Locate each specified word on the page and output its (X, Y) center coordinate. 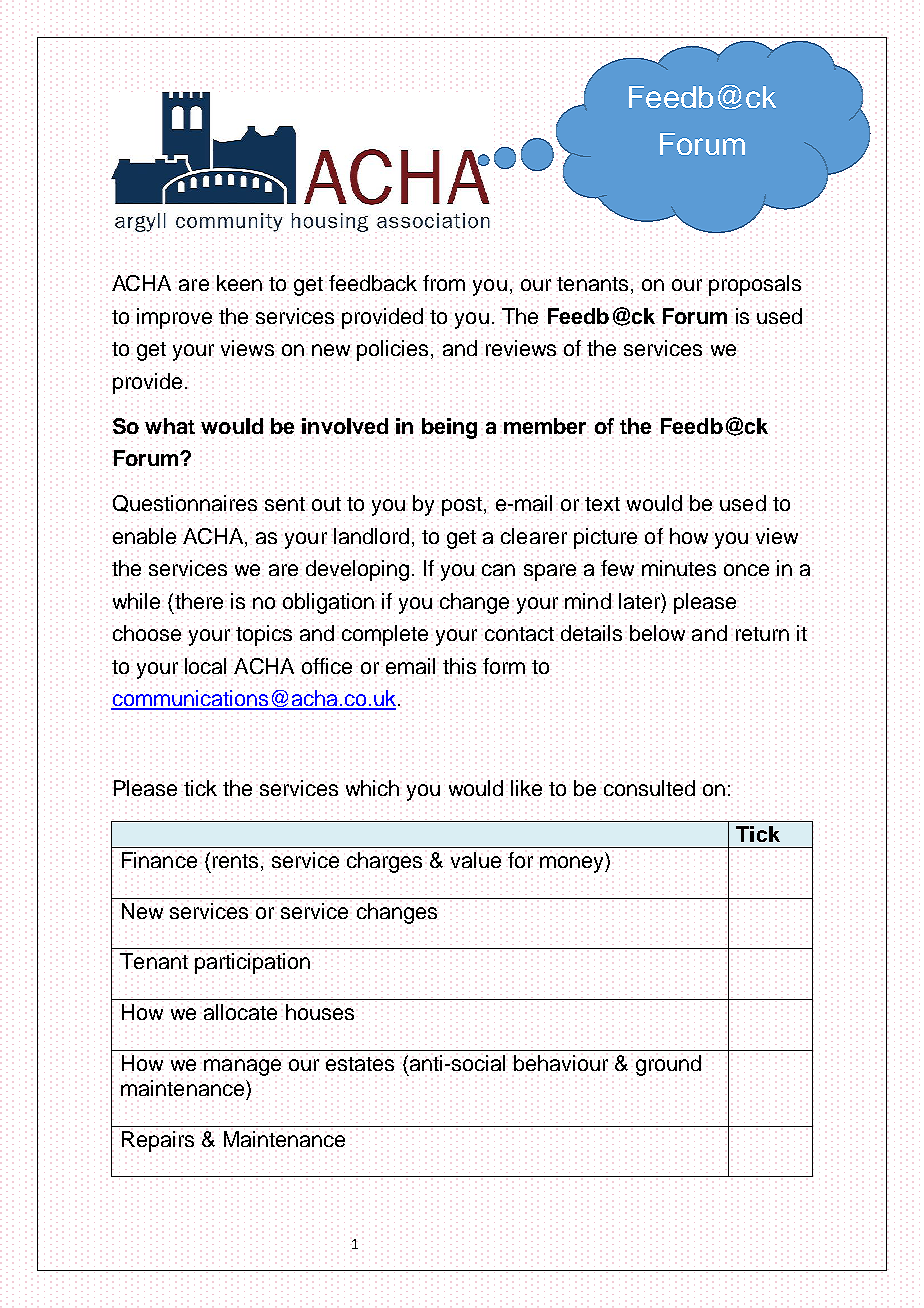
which (372, 788)
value (476, 860)
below (657, 633)
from (444, 283)
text (602, 504)
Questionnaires (185, 503)
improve (174, 318)
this (459, 666)
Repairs (158, 1141)
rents (235, 861)
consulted (649, 788)
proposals (755, 285)
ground (668, 1065)
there (197, 601)
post (463, 506)
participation (252, 963)
